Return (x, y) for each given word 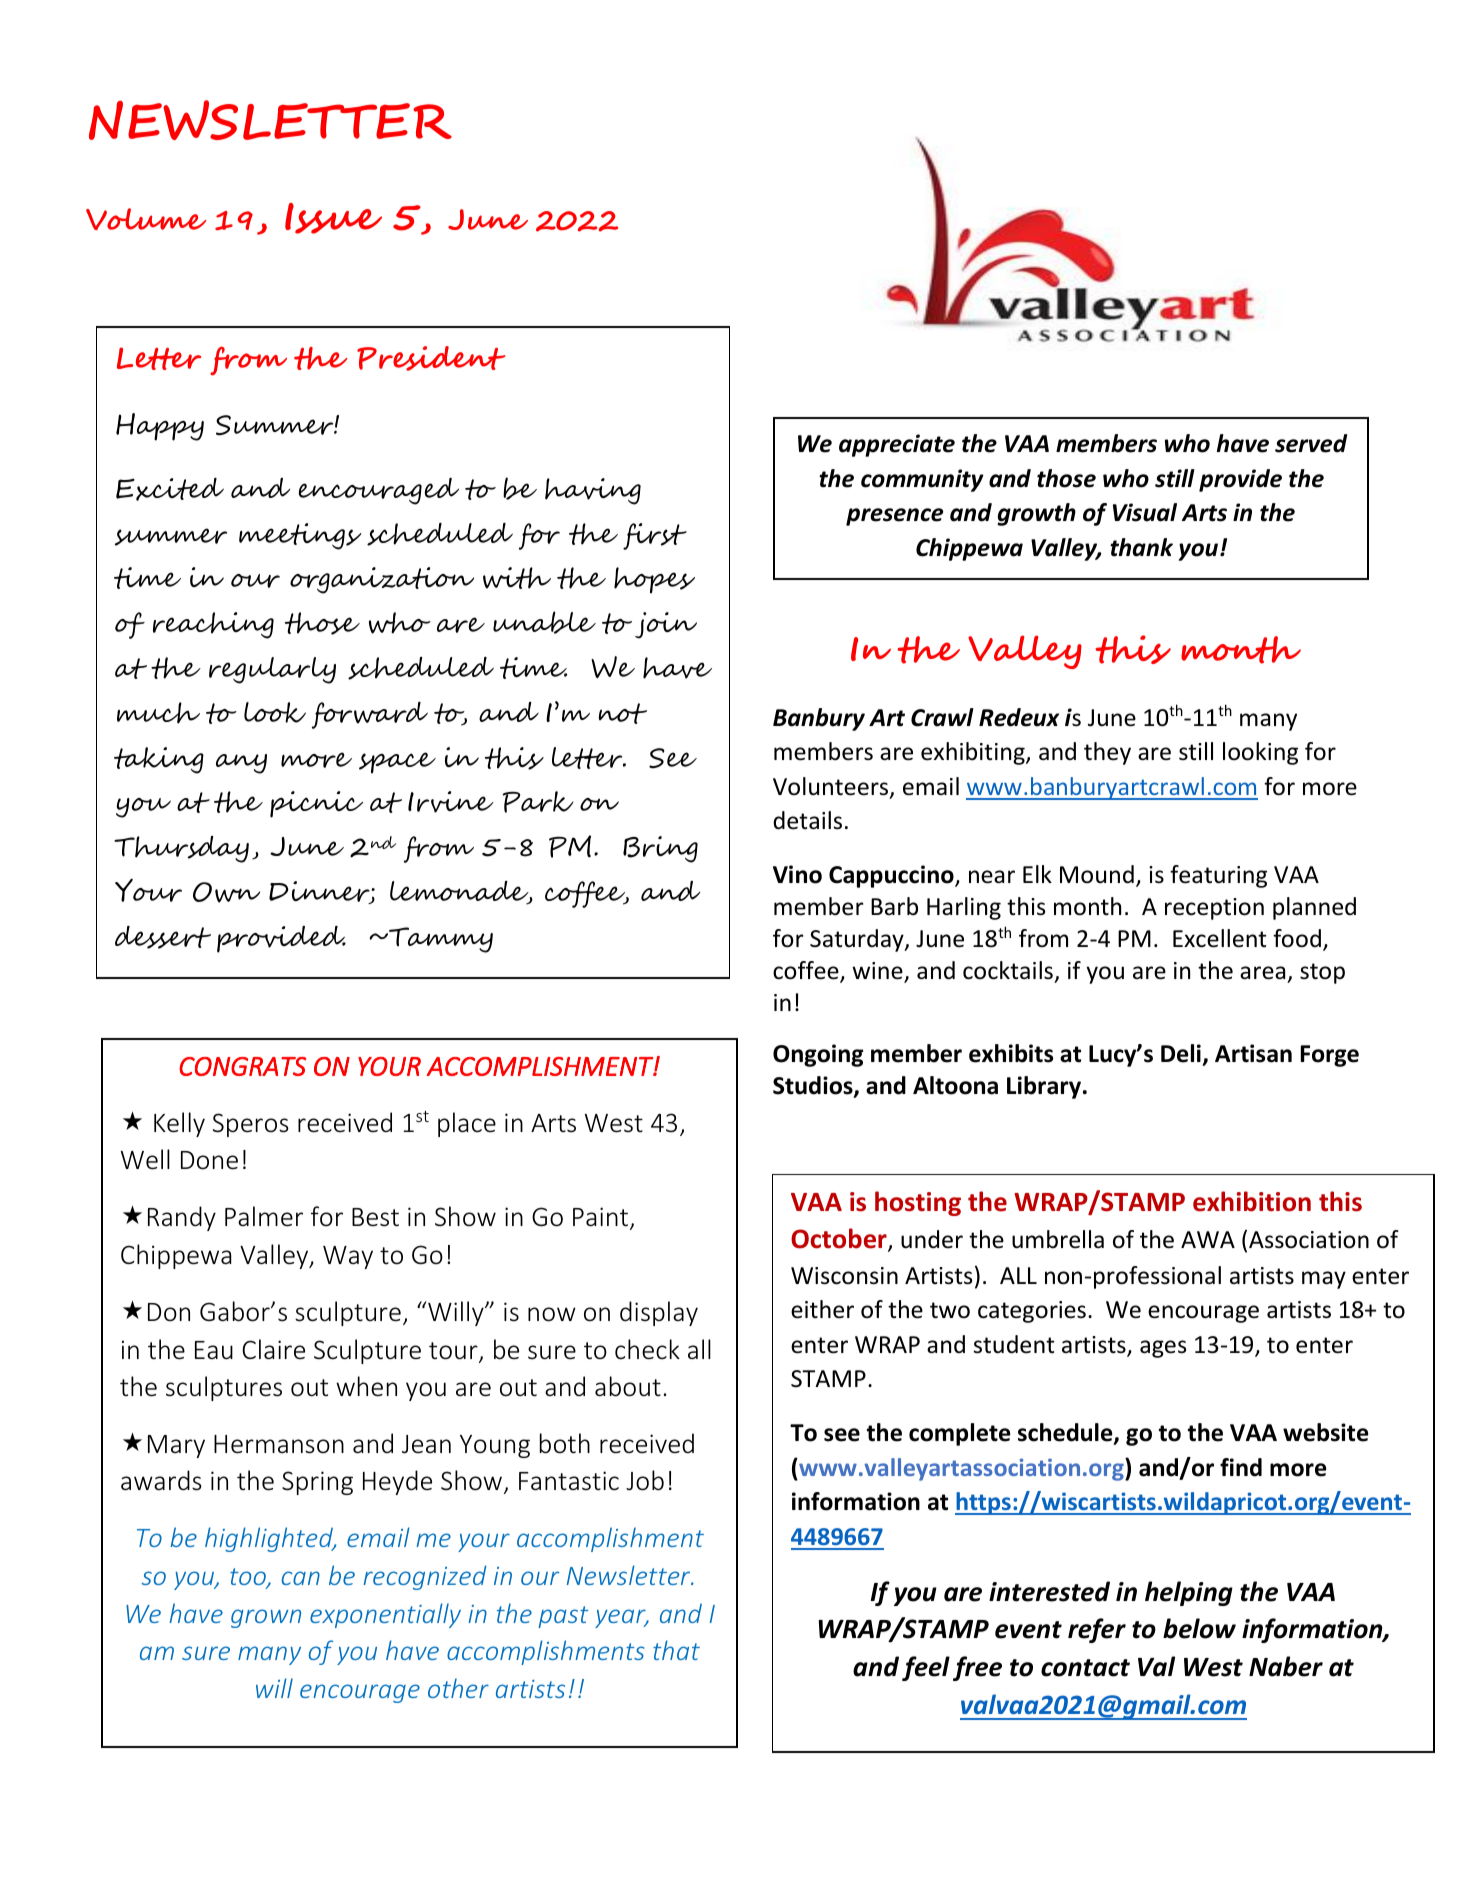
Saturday (858, 940)
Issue (333, 218)
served (1311, 443)
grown (266, 1618)
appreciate (897, 445)
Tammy (440, 940)
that (676, 1650)
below (1199, 1628)
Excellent (1220, 938)
